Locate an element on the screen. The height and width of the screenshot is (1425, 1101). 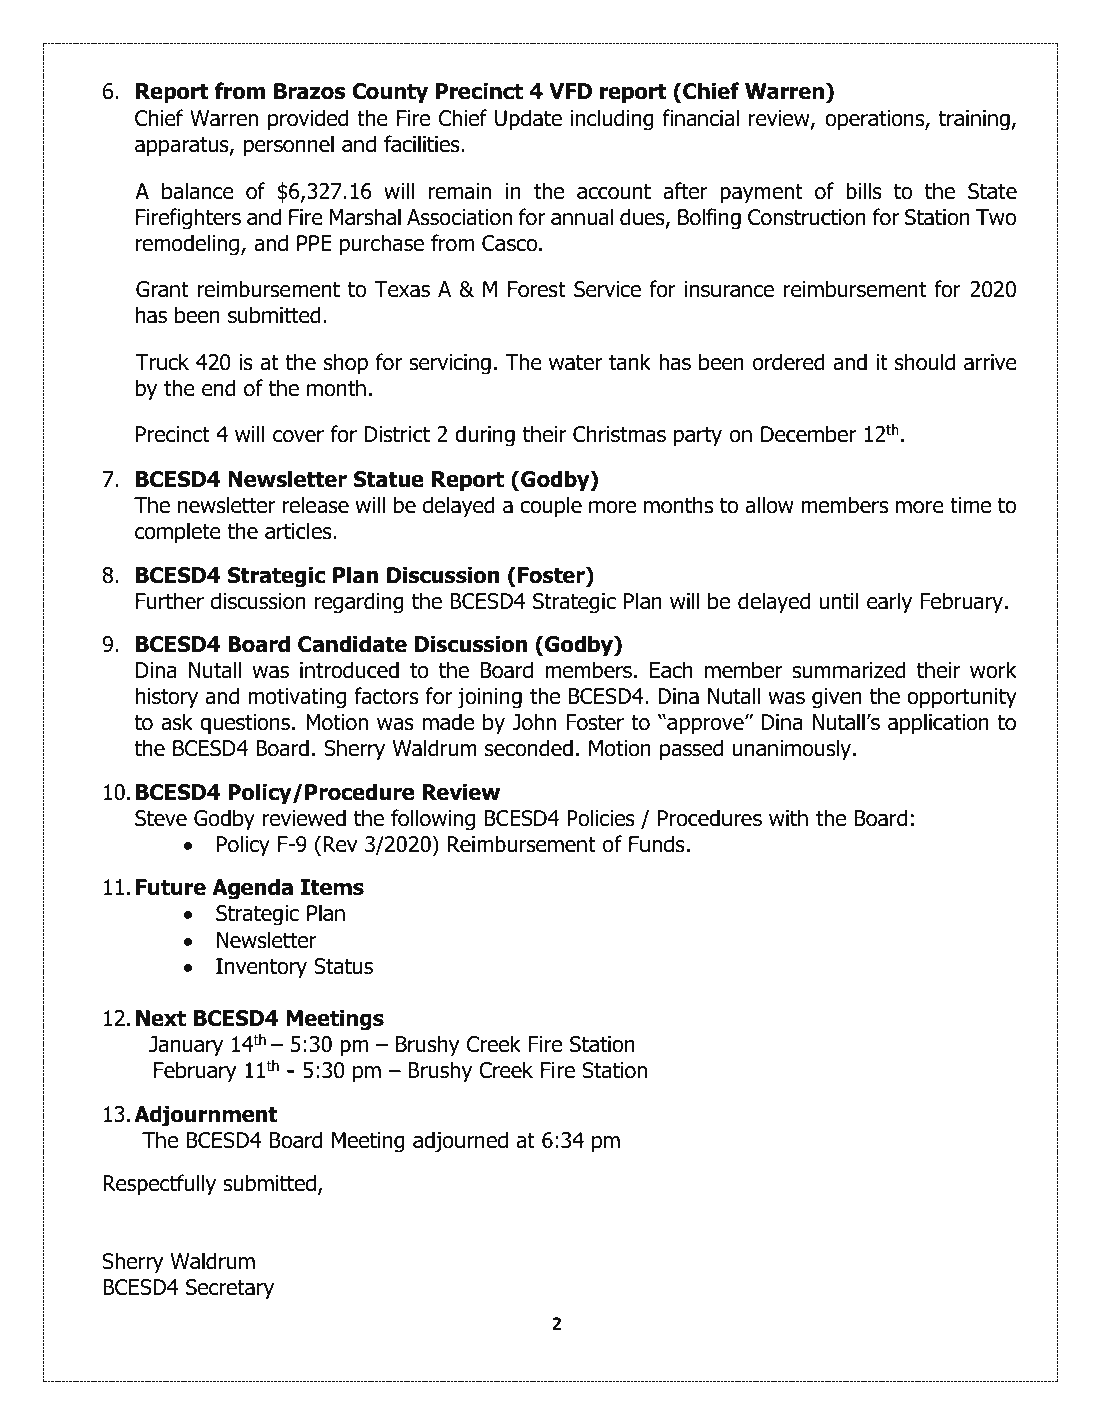
water is located at coordinates (575, 363).
